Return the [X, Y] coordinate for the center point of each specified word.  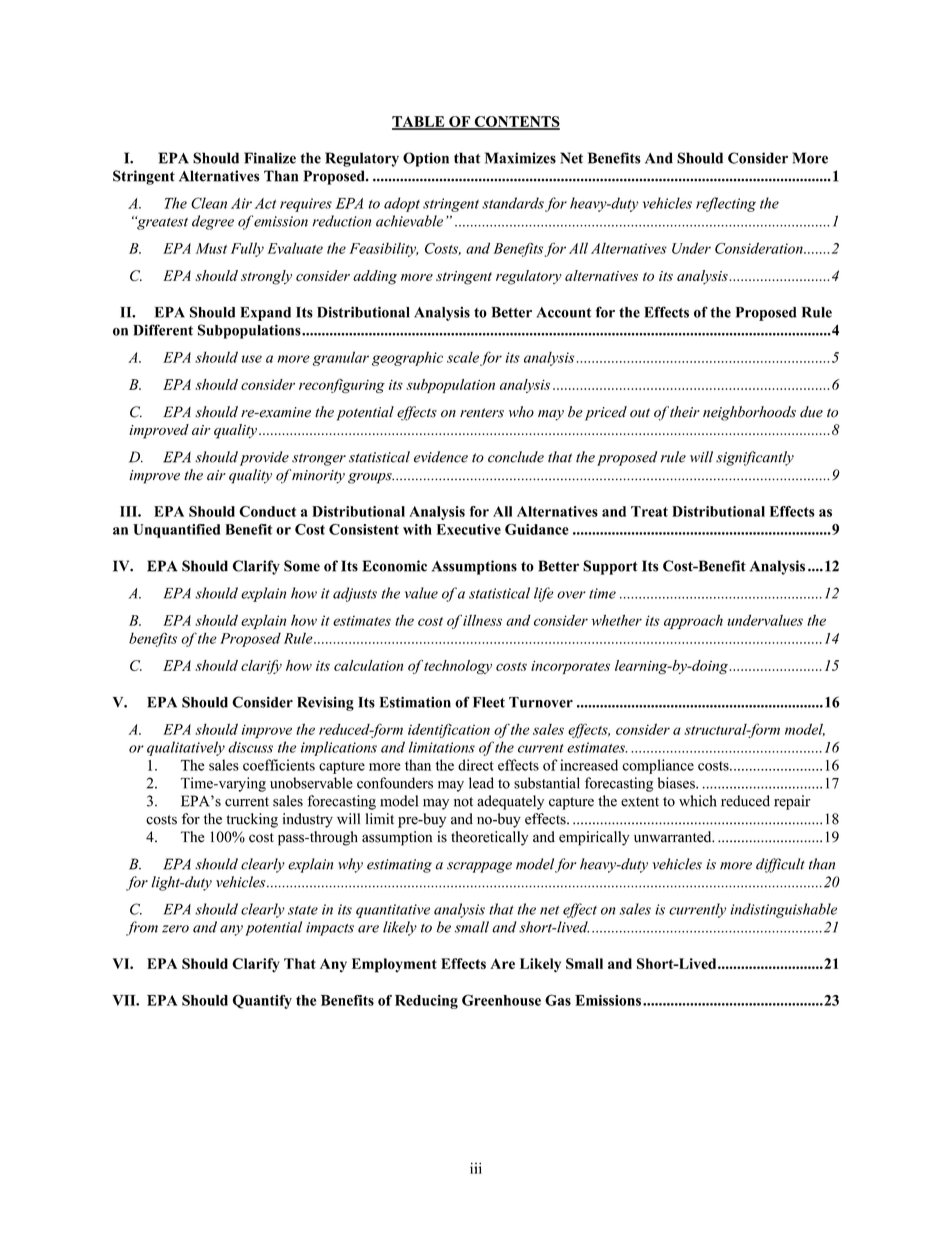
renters [482, 413]
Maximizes [520, 158]
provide [264, 458]
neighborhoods [749, 413]
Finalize [270, 158]
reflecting [726, 204]
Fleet [489, 702]
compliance [658, 766]
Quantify [262, 1002]
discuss [250, 747]
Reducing [426, 1002]
